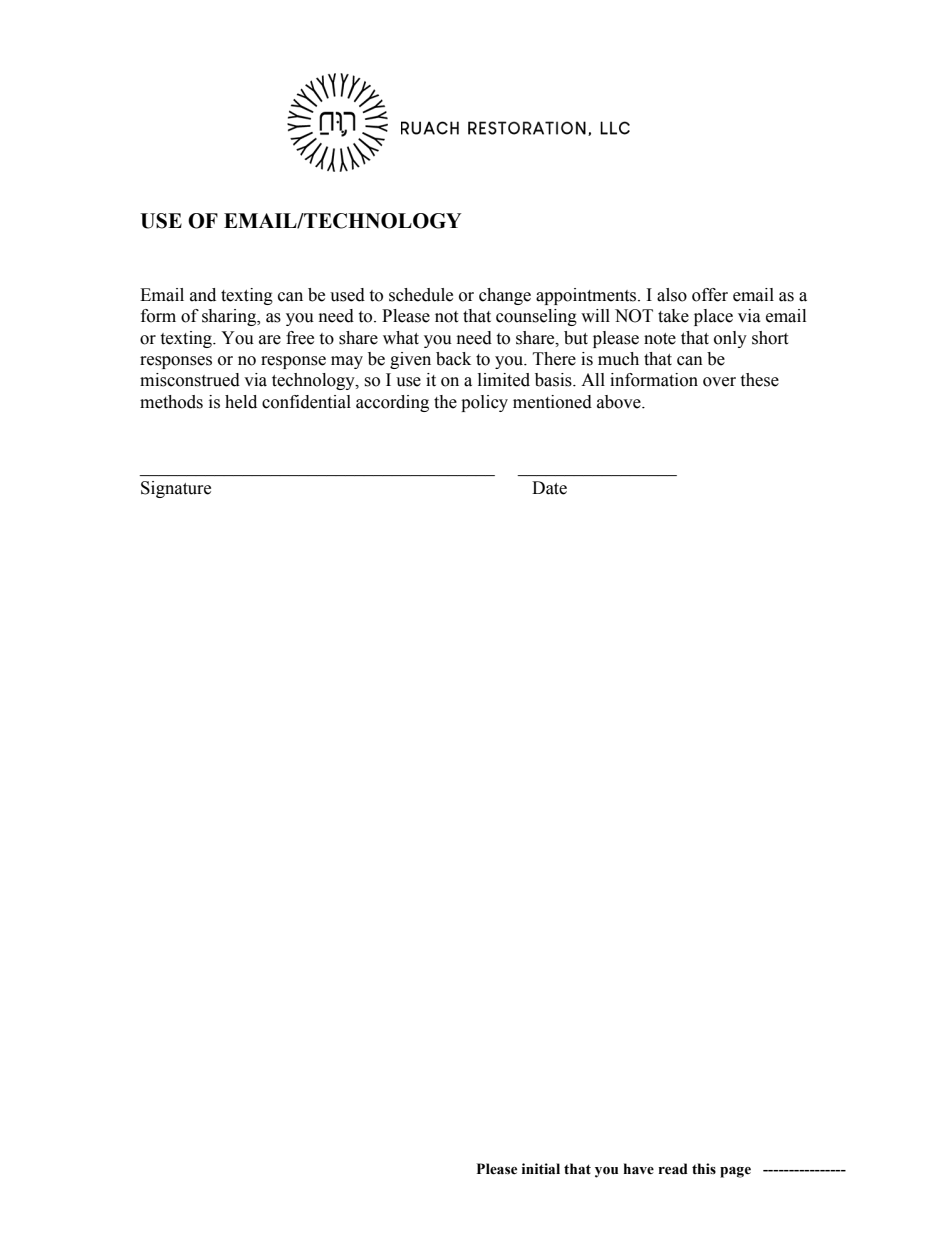 The width and height of the page is (952, 1233). What do you see at coordinates (638, 1169) in the page?
I see `have` at bounding box center [638, 1169].
